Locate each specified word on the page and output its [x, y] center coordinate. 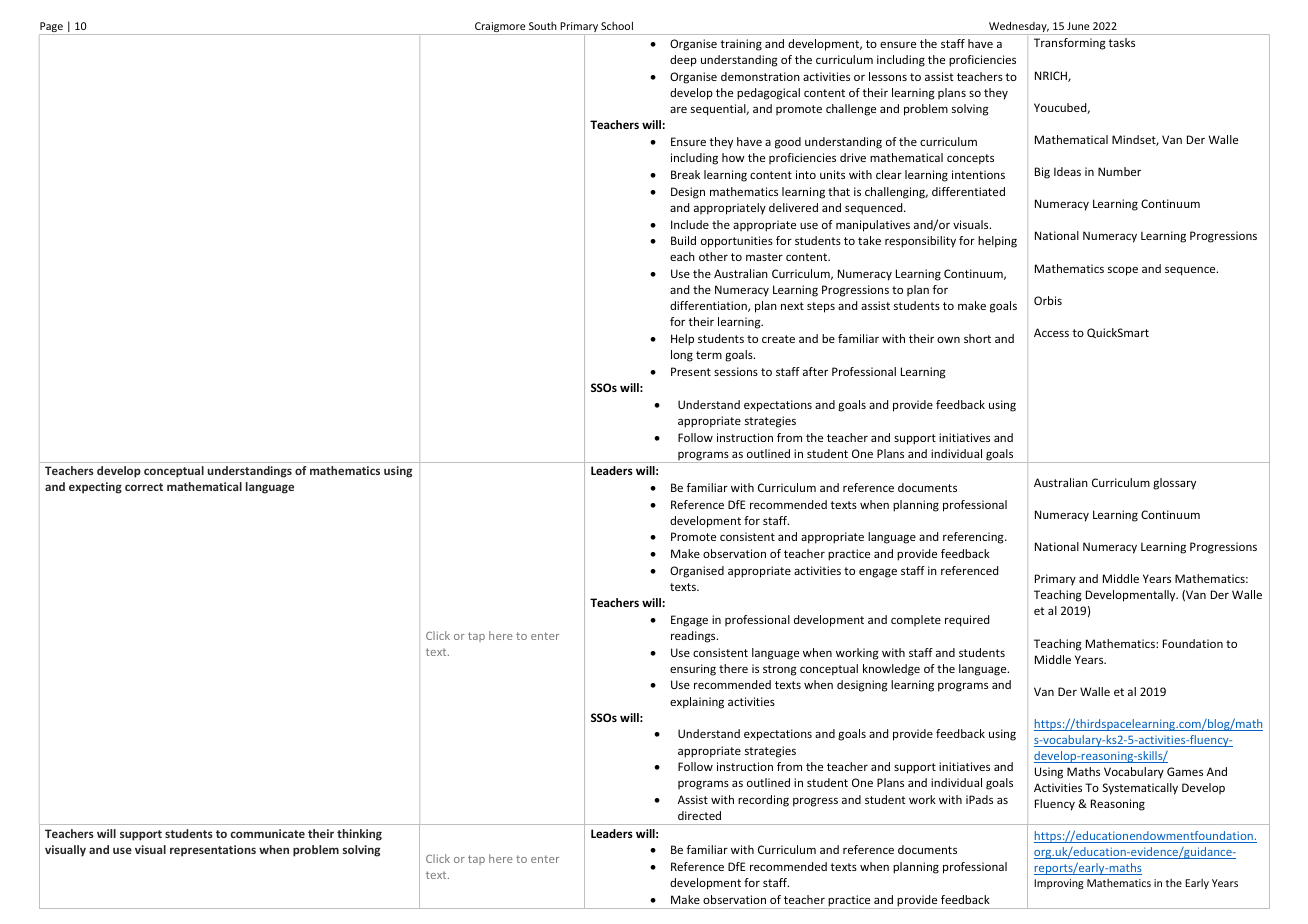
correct [144, 487]
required [967, 621]
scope [1123, 271]
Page [52, 28]
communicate [267, 833]
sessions [736, 371]
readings [694, 637]
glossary [1174, 484]
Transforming [1070, 44]
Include [690, 224]
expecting [95, 488]
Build [683, 240]
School [617, 26]
